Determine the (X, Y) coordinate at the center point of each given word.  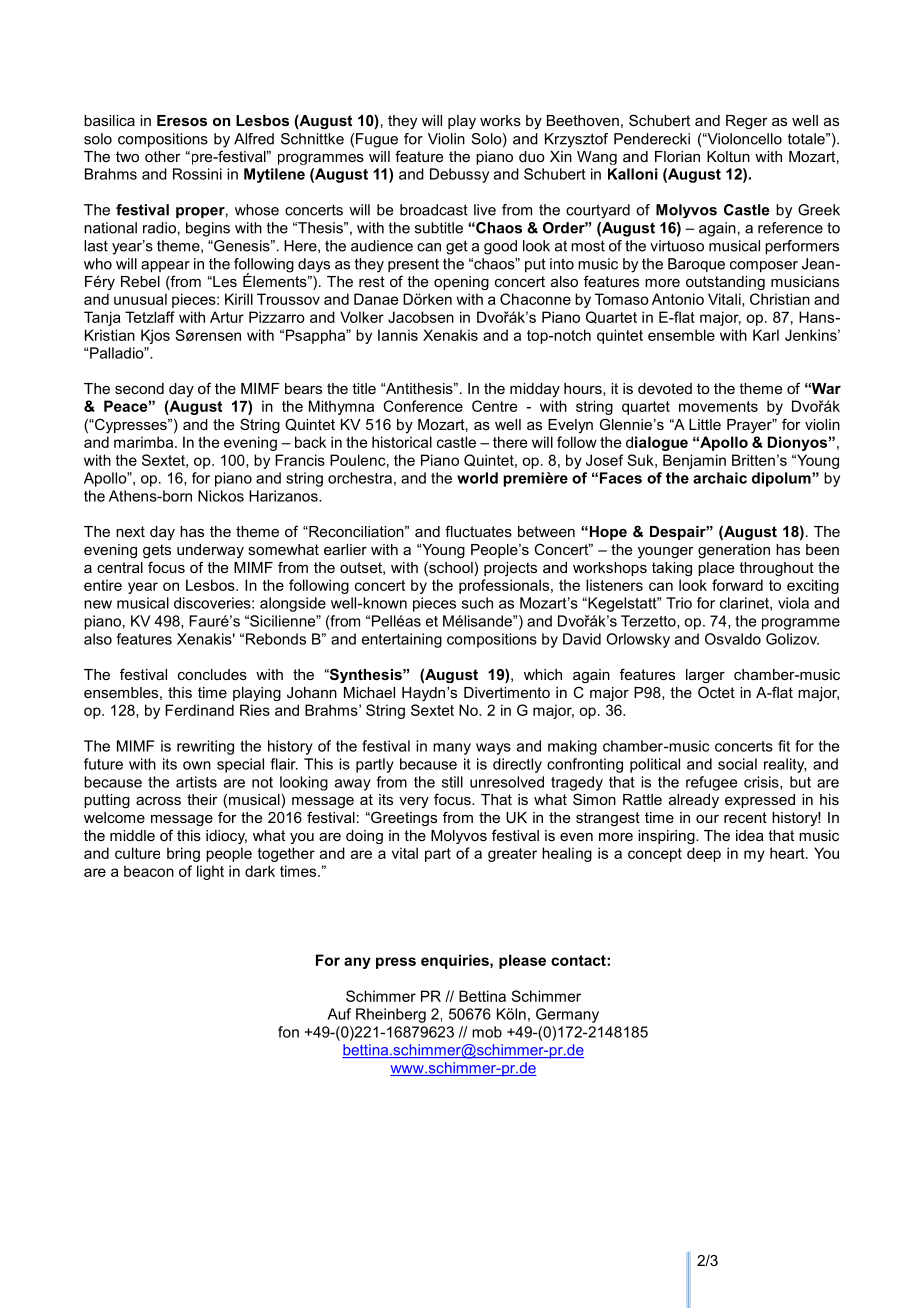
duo (532, 156)
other (163, 156)
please (522, 961)
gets (157, 551)
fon (288, 1032)
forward (737, 585)
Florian (677, 156)
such (477, 603)
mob (487, 1032)
